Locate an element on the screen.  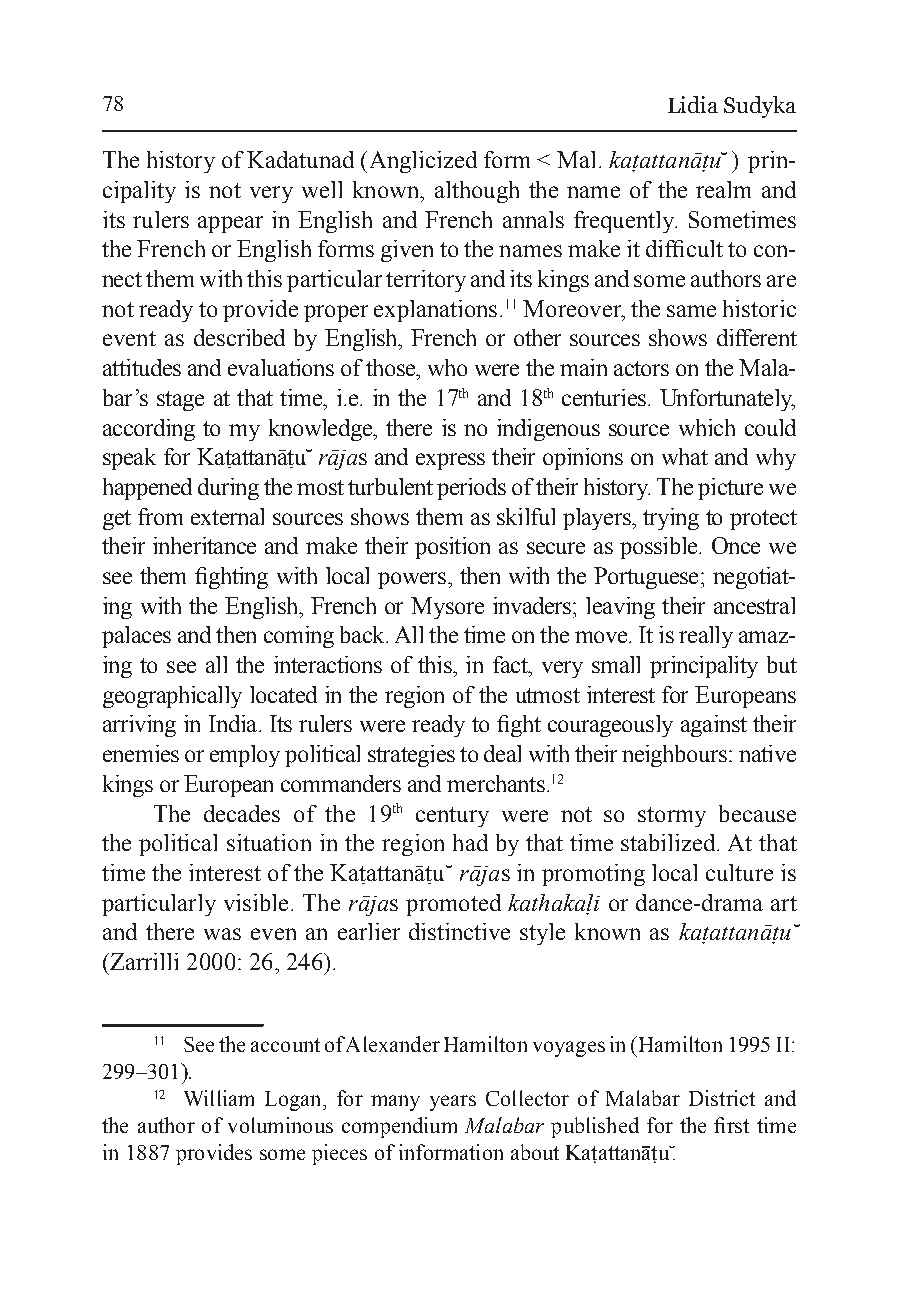
Lidia is located at coordinates (693, 104).
